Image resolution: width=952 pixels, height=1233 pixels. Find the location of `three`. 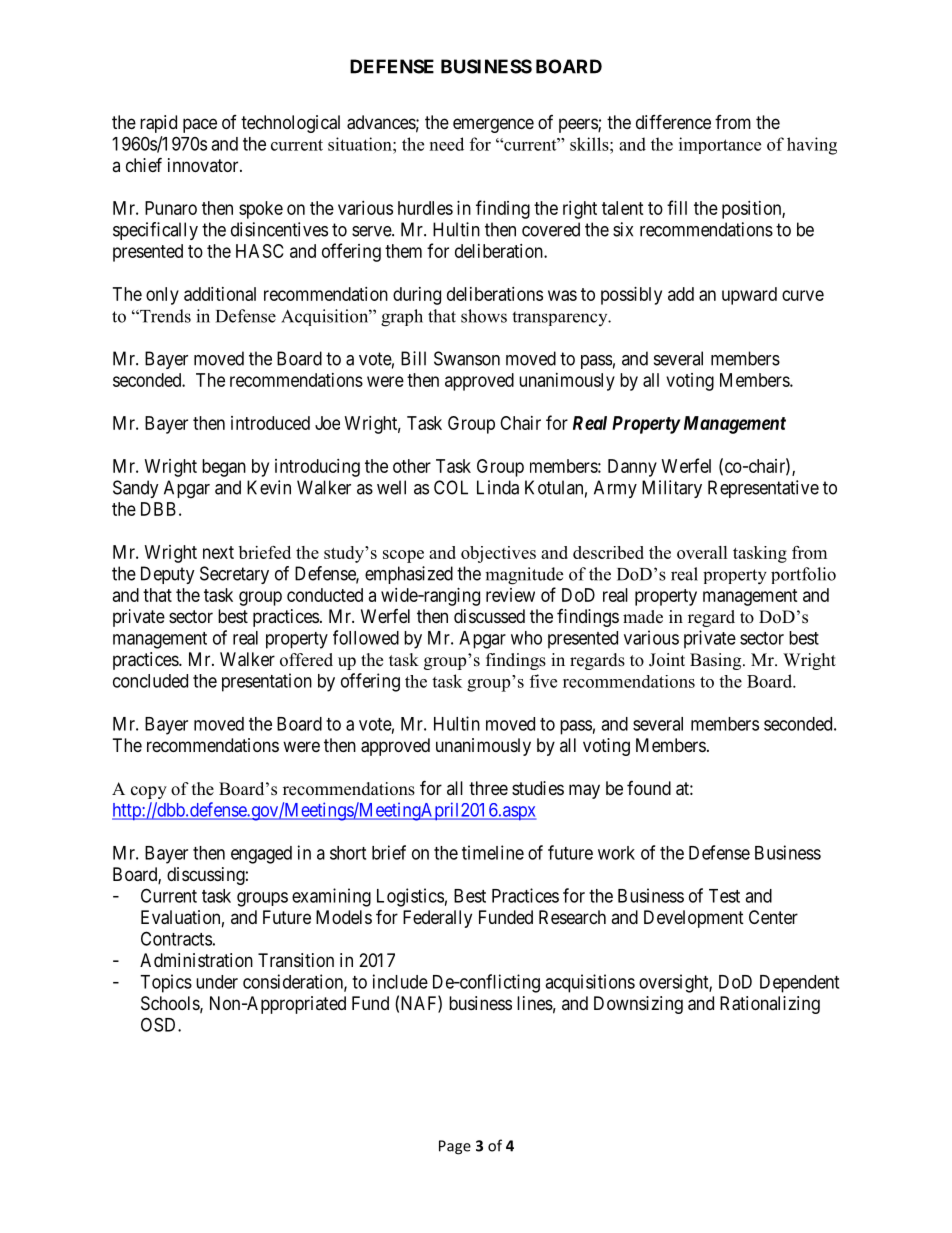

three is located at coordinates (488, 788).
